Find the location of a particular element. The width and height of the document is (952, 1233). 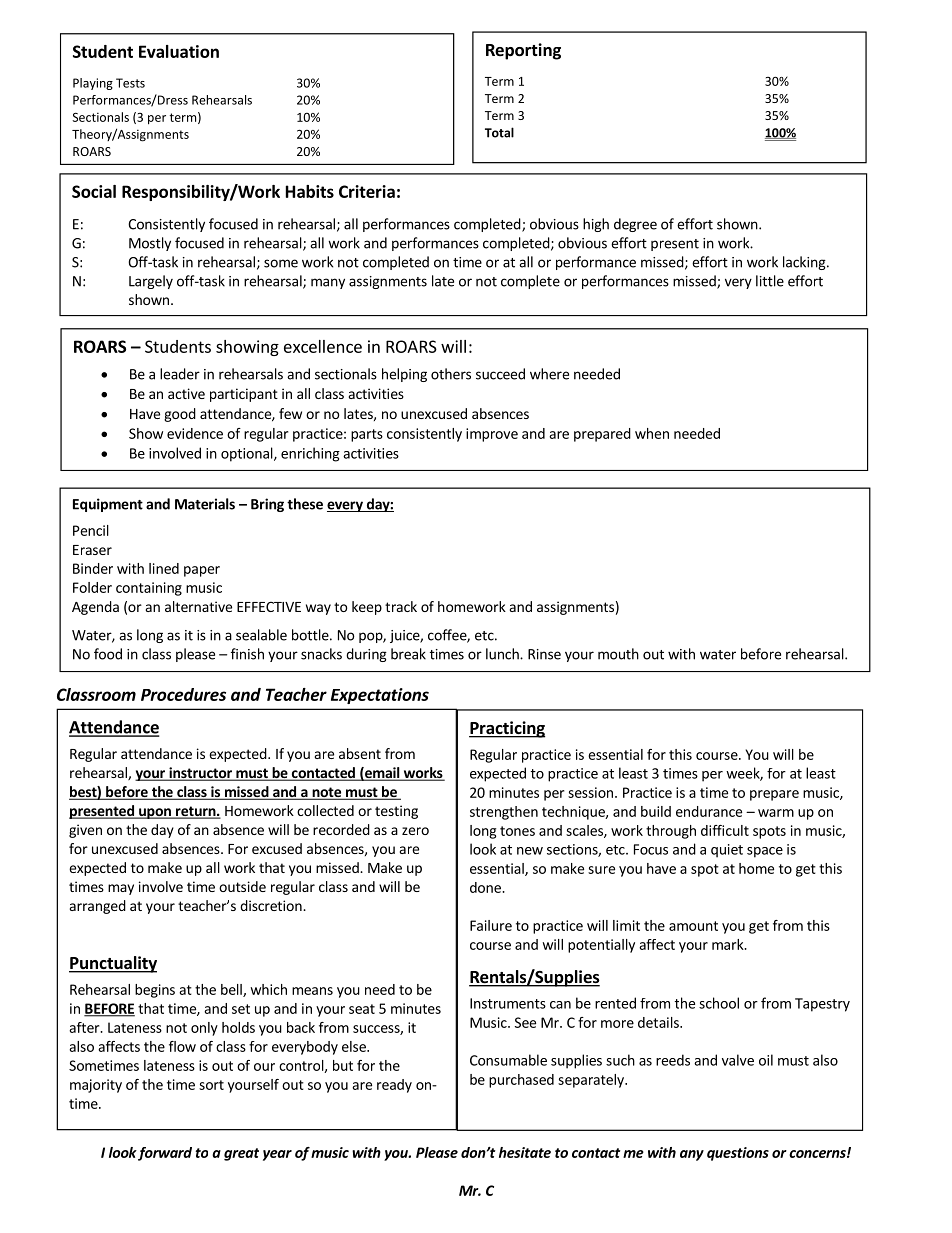

little is located at coordinates (770, 281).
